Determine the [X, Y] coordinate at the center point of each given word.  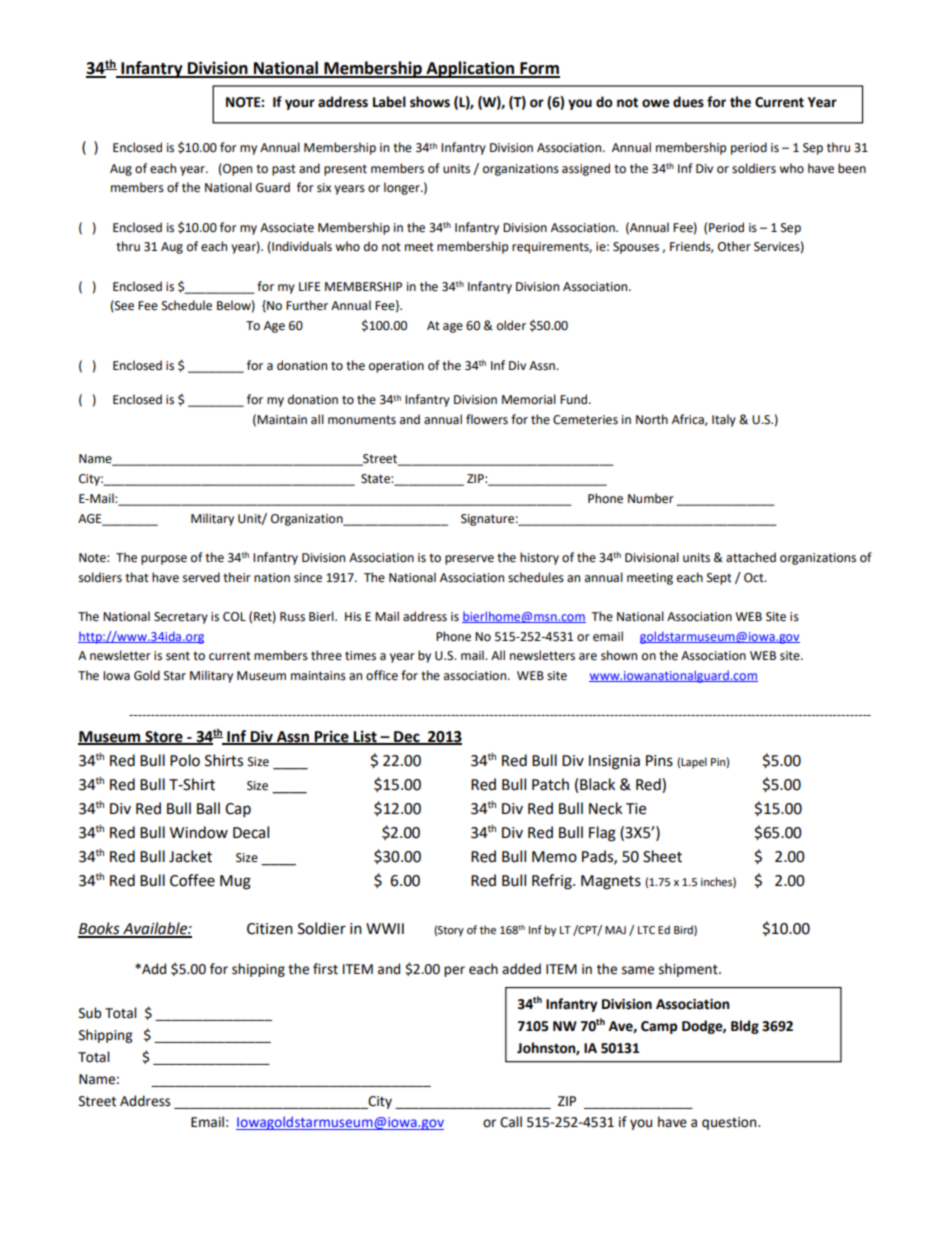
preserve [469, 560]
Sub [90, 1013]
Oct [755, 578]
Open [236, 169]
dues [688, 102]
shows [430, 102]
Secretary [181, 618]
